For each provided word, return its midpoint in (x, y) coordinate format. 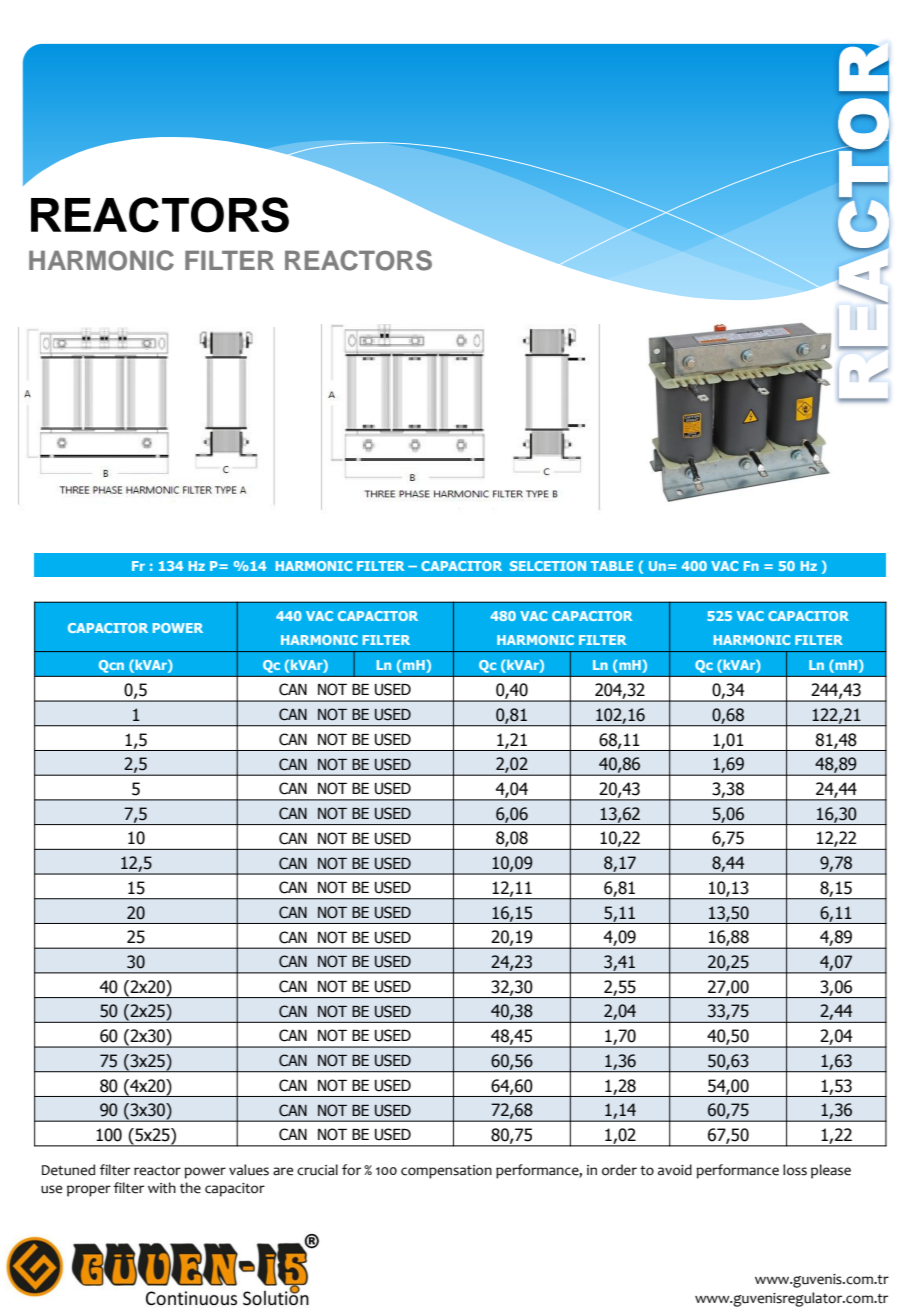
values (249, 1170)
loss (795, 1170)
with (162, 1187)
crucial (317, 1170)
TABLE (612, 566)
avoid (675, 1170)
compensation (446, 1172)
